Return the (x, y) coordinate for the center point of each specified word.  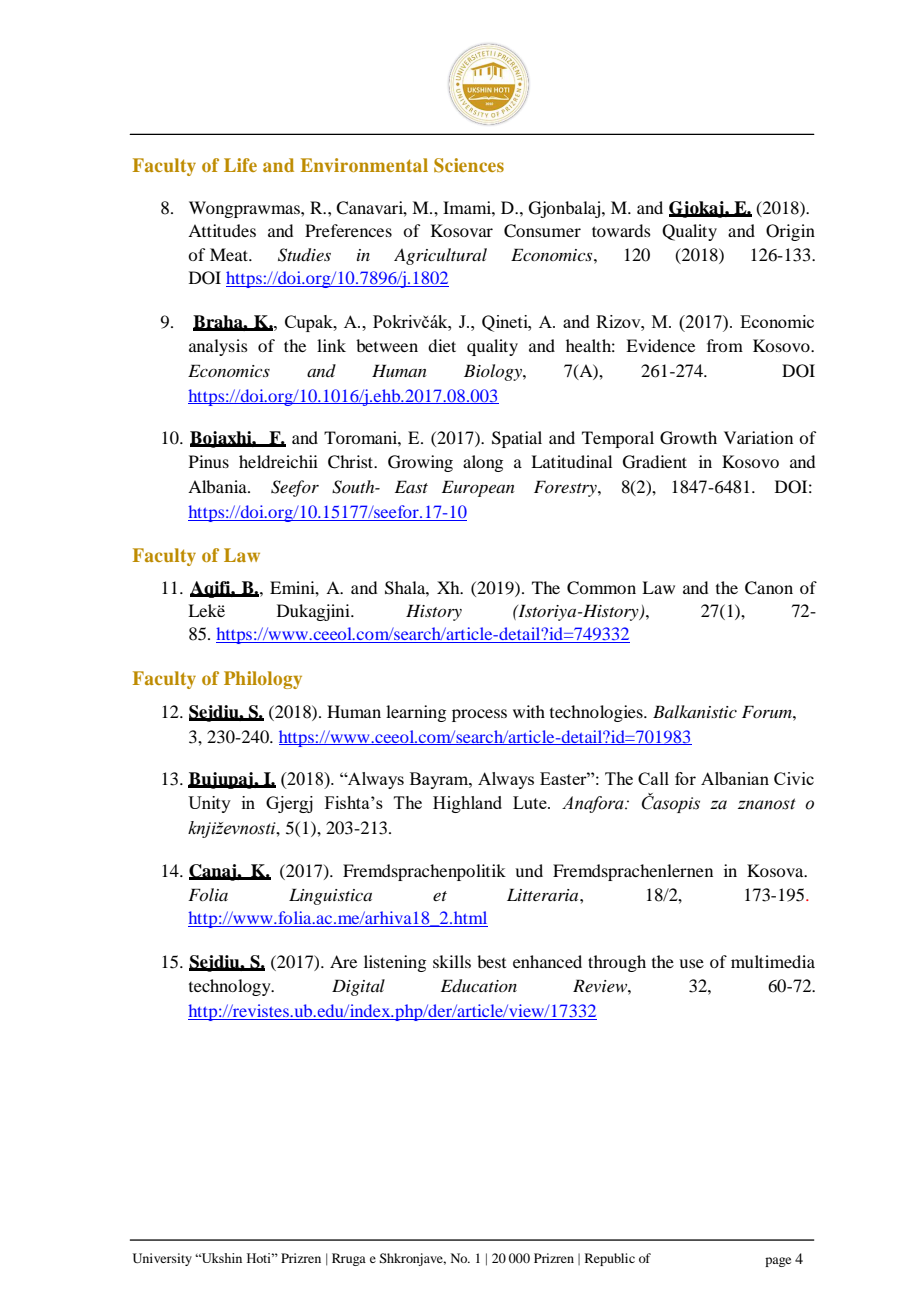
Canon (769, 588)
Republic (610, 1259)
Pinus (209, 461)
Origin (790, 232)
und (529, 870)
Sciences (469, 165)
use (691, 963)
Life (240, 165)
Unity (209, 804)
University (162, 1259)
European (478, 488)
